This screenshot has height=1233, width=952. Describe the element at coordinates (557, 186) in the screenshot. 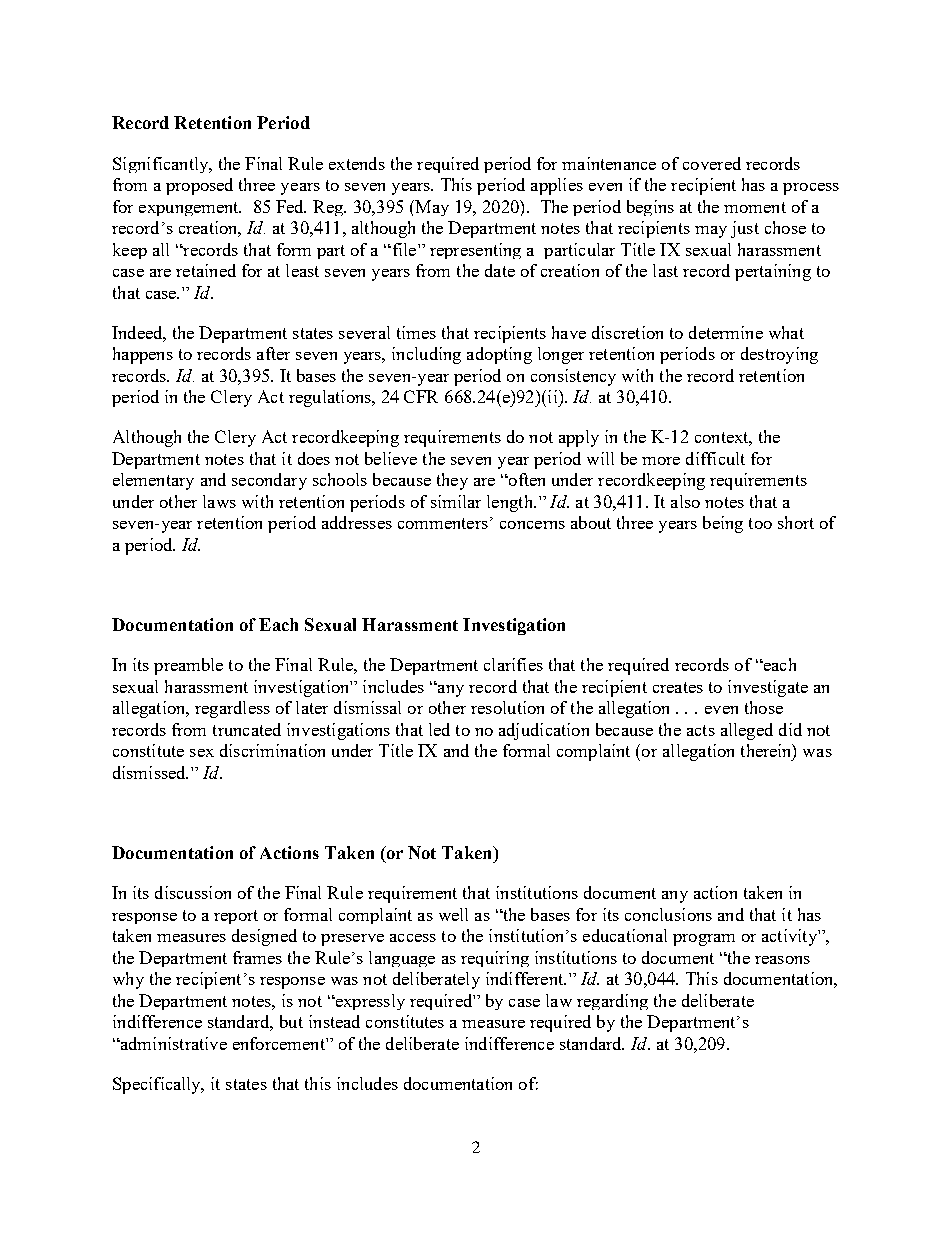

I see `applies` at that location.
